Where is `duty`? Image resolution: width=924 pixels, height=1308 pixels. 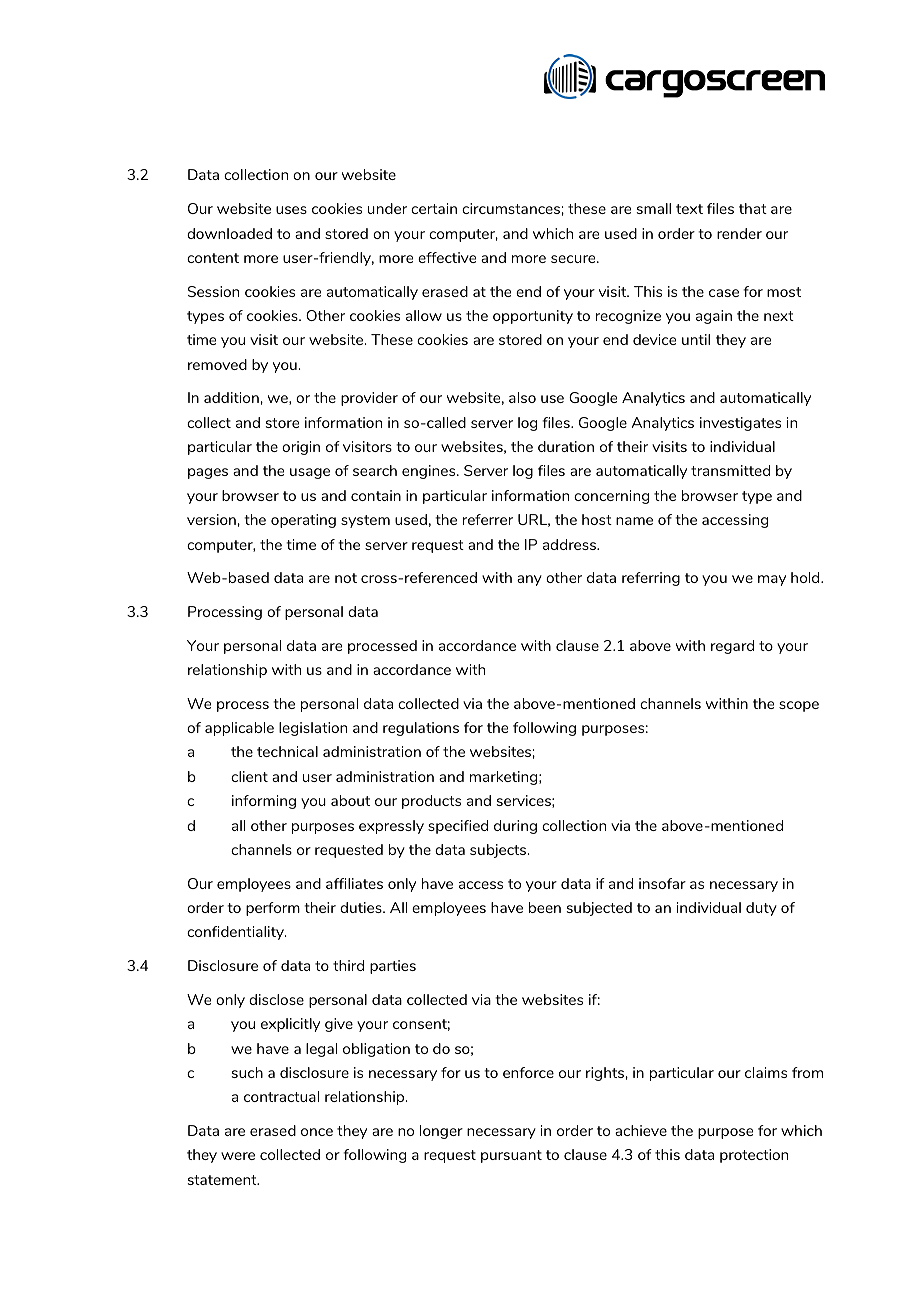
duty is located at coordinates (761, 909).
